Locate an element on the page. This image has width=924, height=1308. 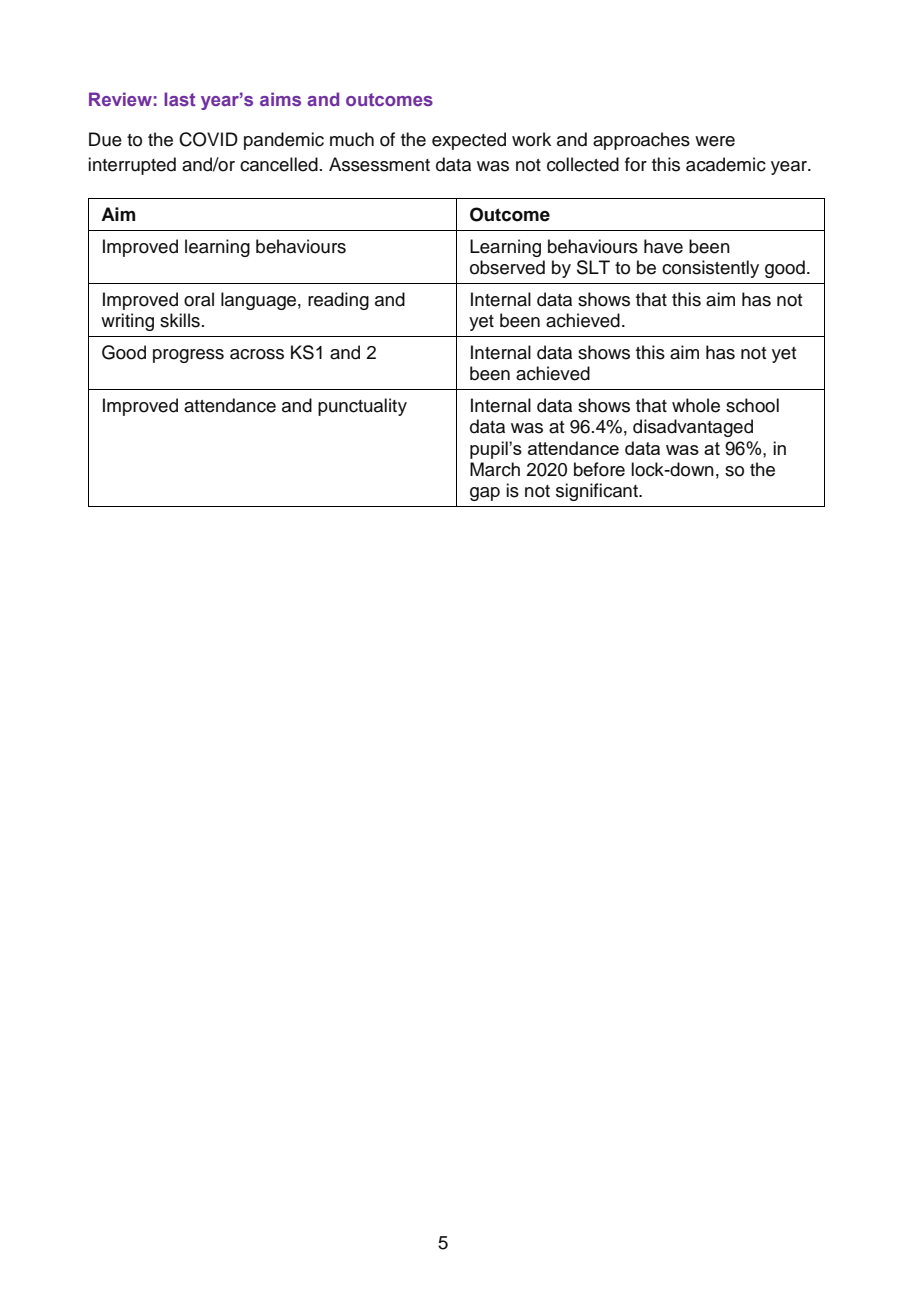
skills is located at coordinates (180, 320).
